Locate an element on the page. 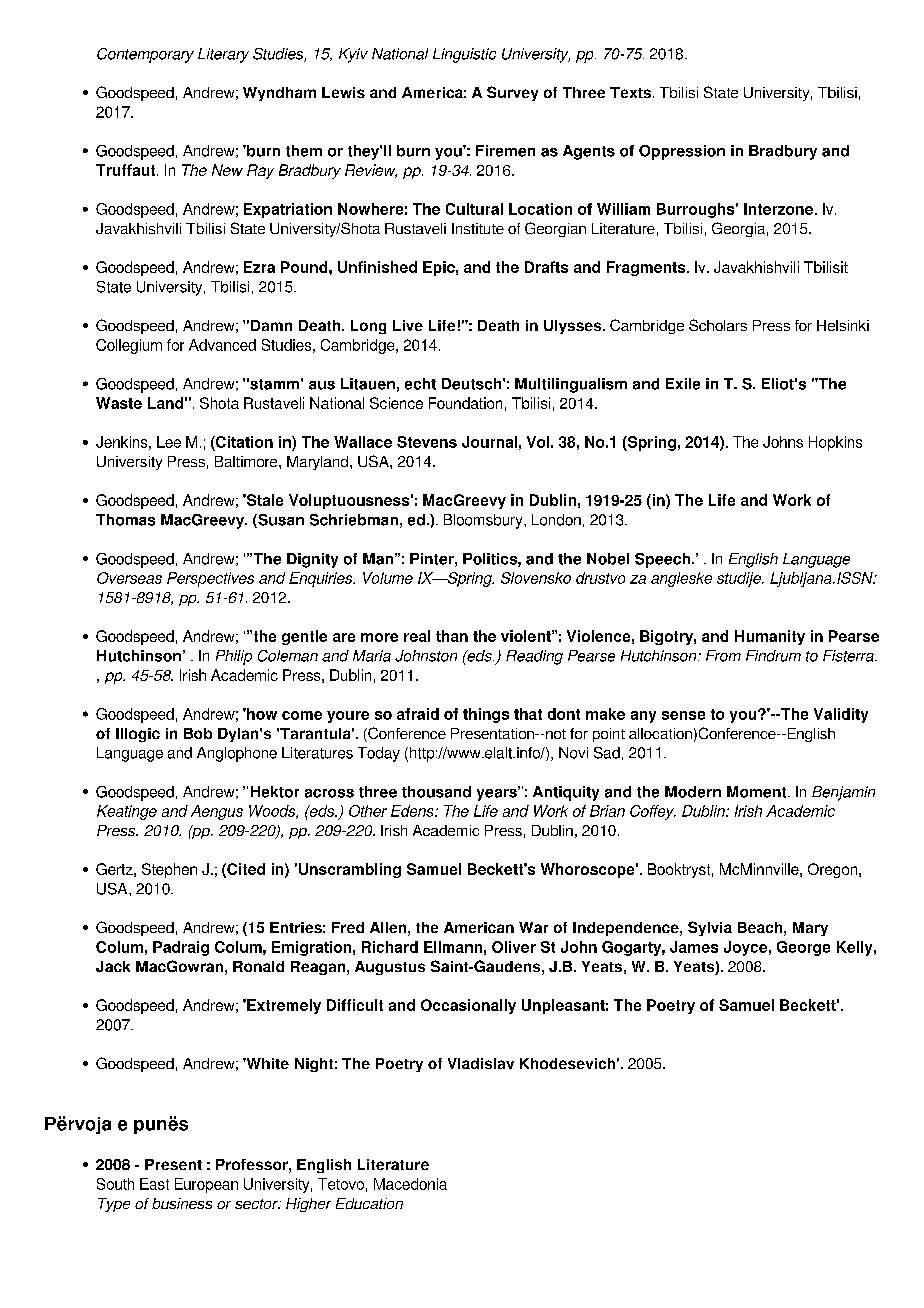 The image size is (924, 1308). Survey is located at coordinates (512, 93).
